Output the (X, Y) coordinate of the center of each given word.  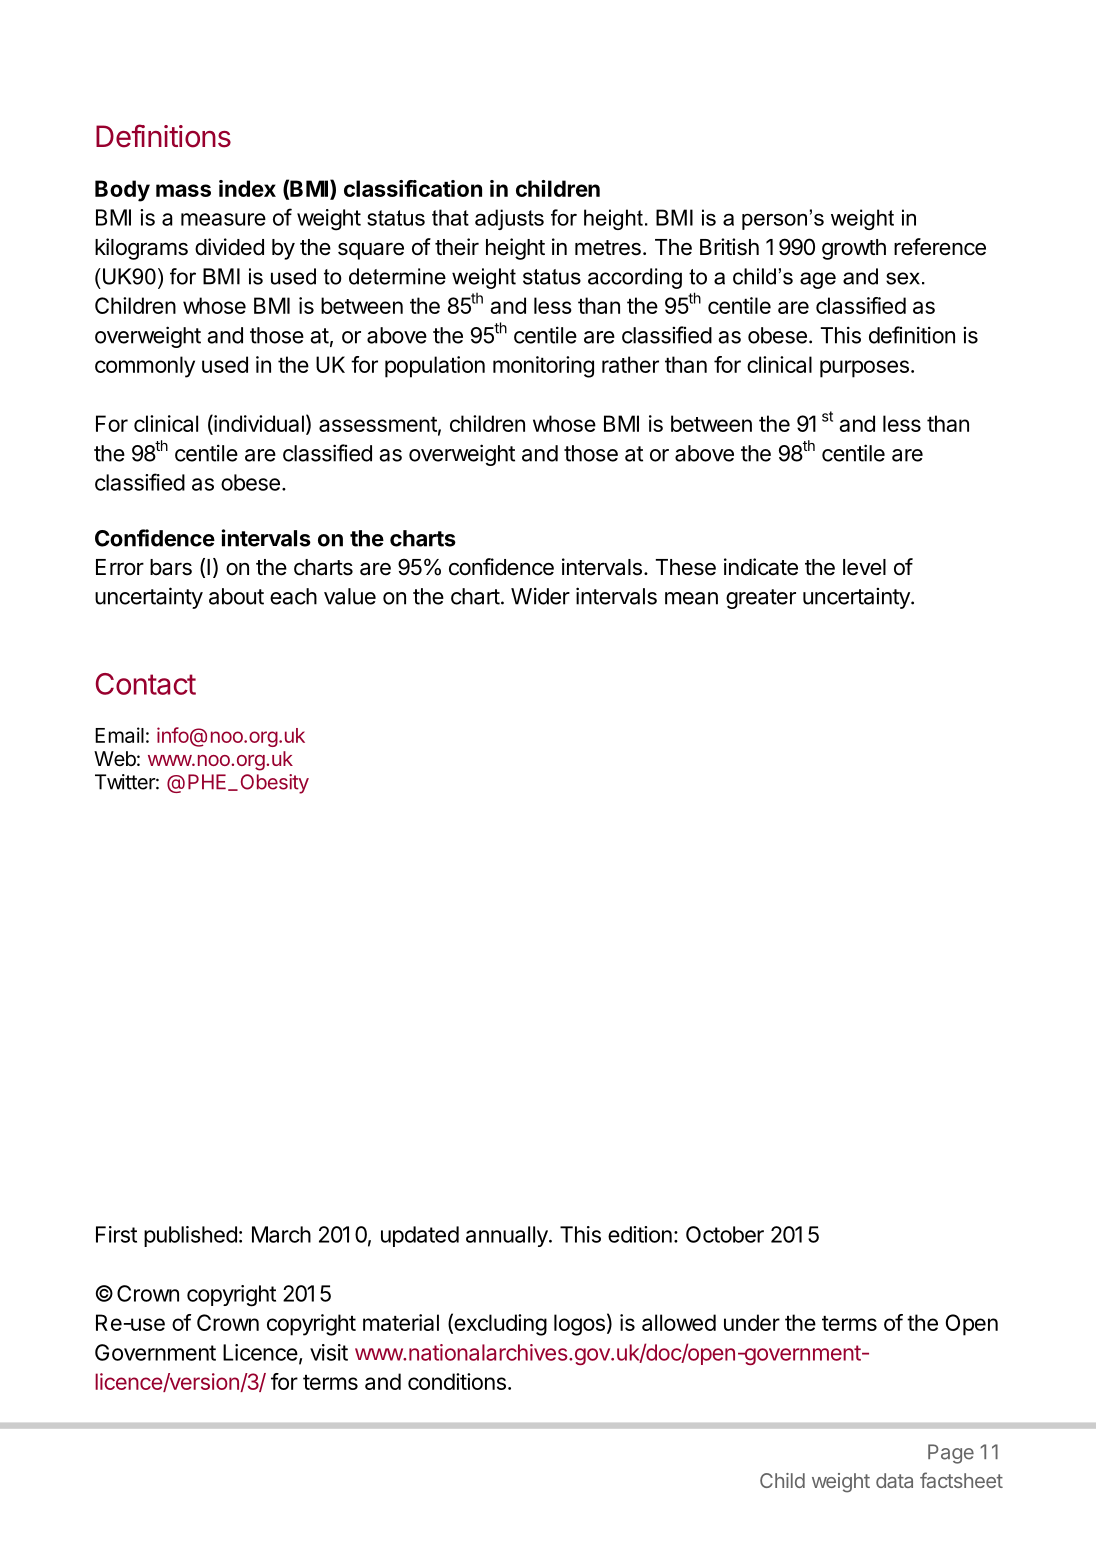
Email (119, 735)
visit (329, 1352)
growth (854, 249)
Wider (540, 596)
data (894, 1480)
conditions (457, 1381)
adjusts (509, 219)
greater (761, 599)
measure (223, 219)
